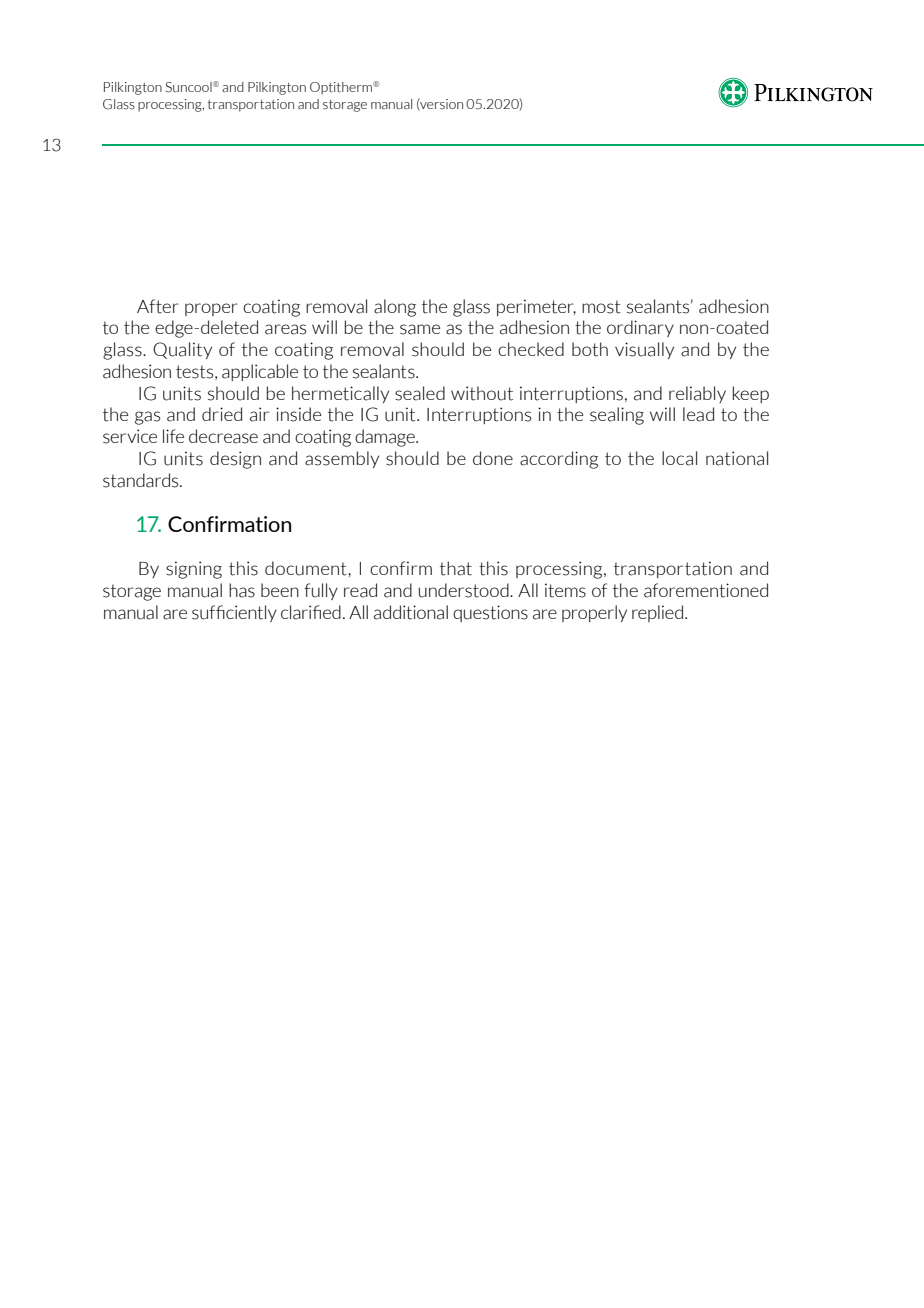 This page has height=1308, width=924. Describe the element at coordinates (420, 393) in the page. I see `sealed` at that location.
